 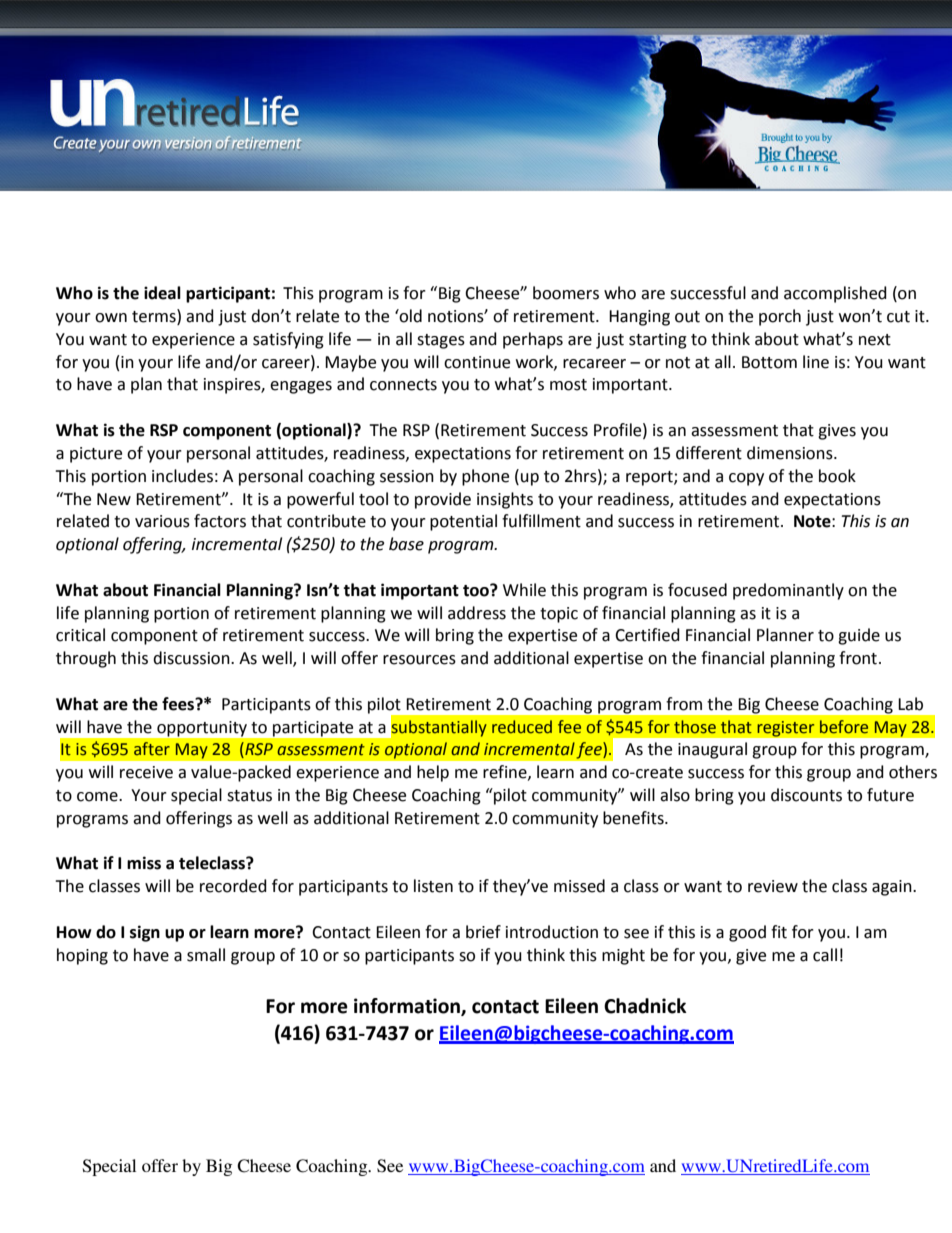 I want to click on perhaps, so click(x=533, y=340).
